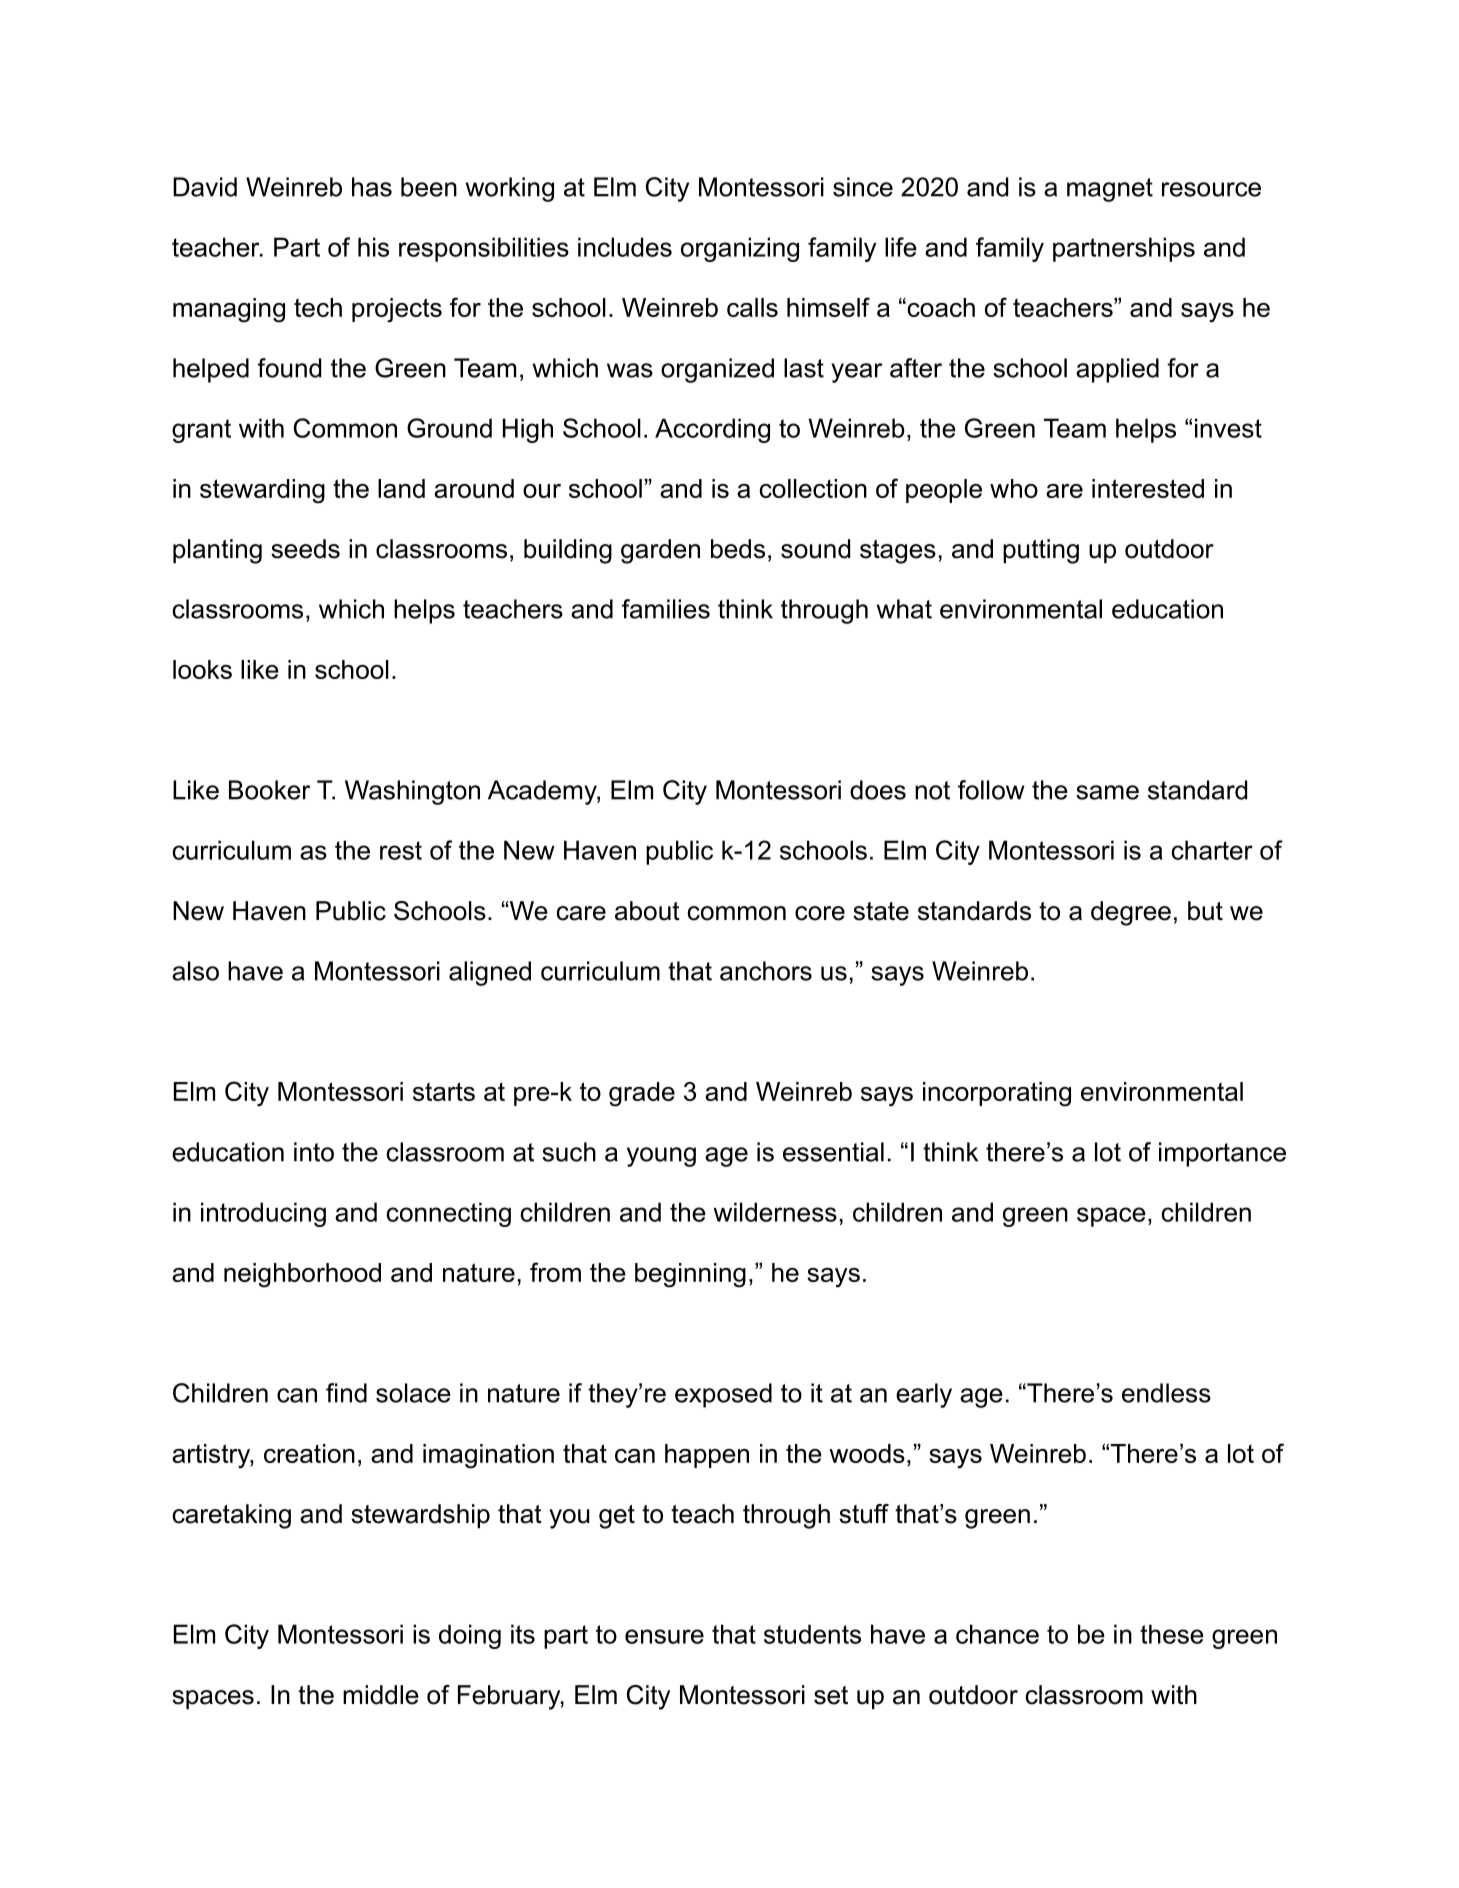  Describe the element at coordinates (1211, 189) in the screenshot. I see `resource` at that location.
